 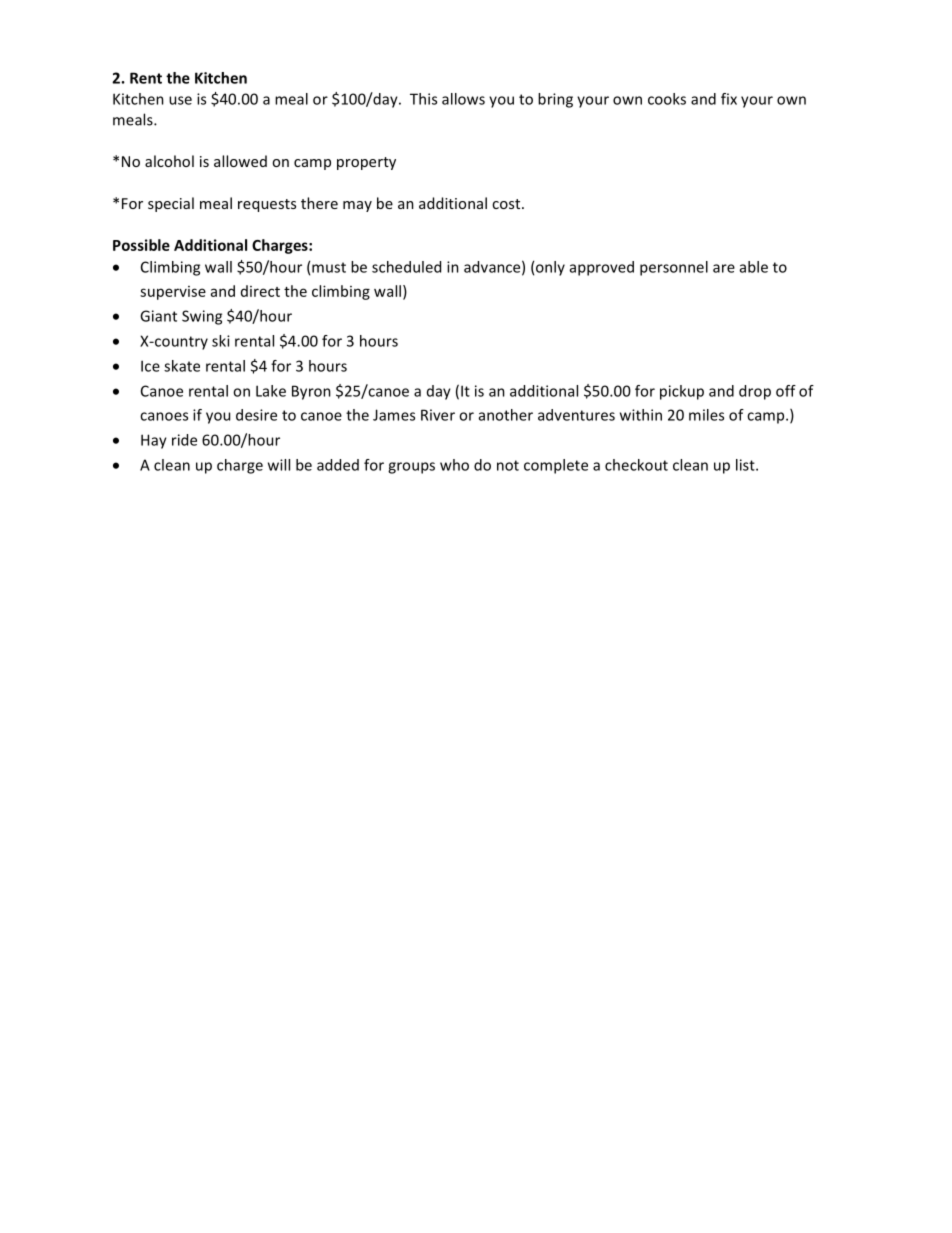 I want to click on are, so click(x=724, y=268).
